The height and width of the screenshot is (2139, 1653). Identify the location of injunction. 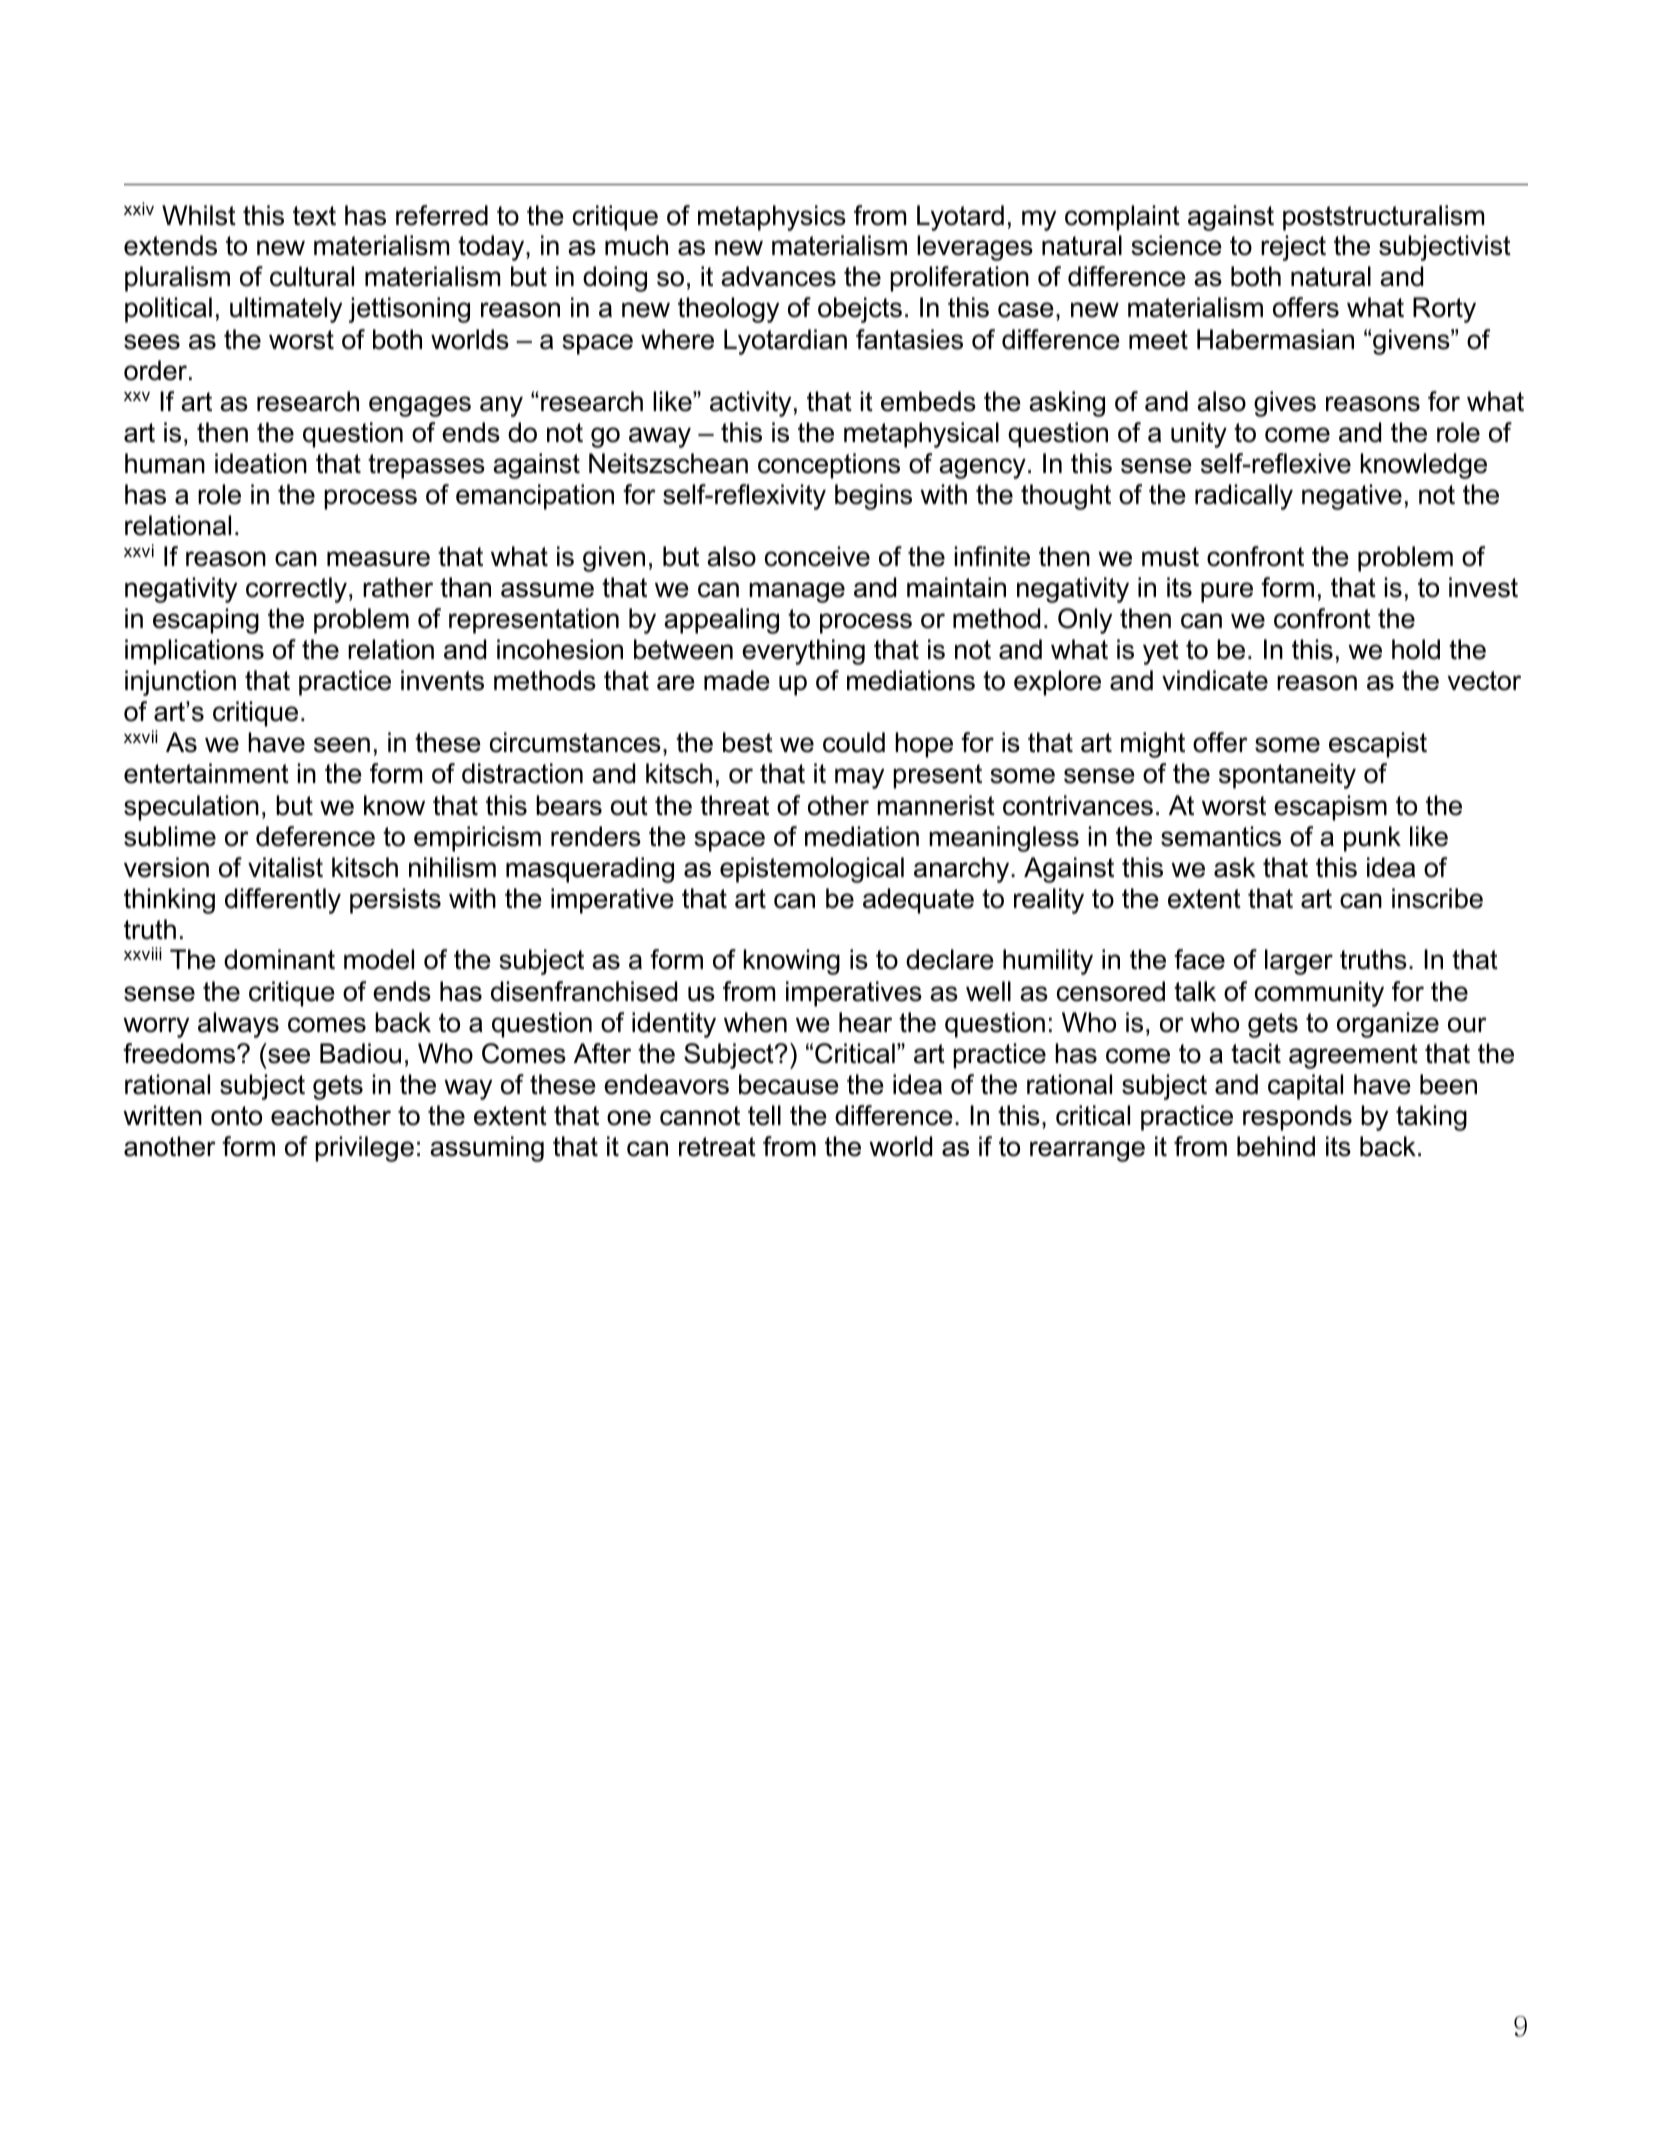
(180, 683).
